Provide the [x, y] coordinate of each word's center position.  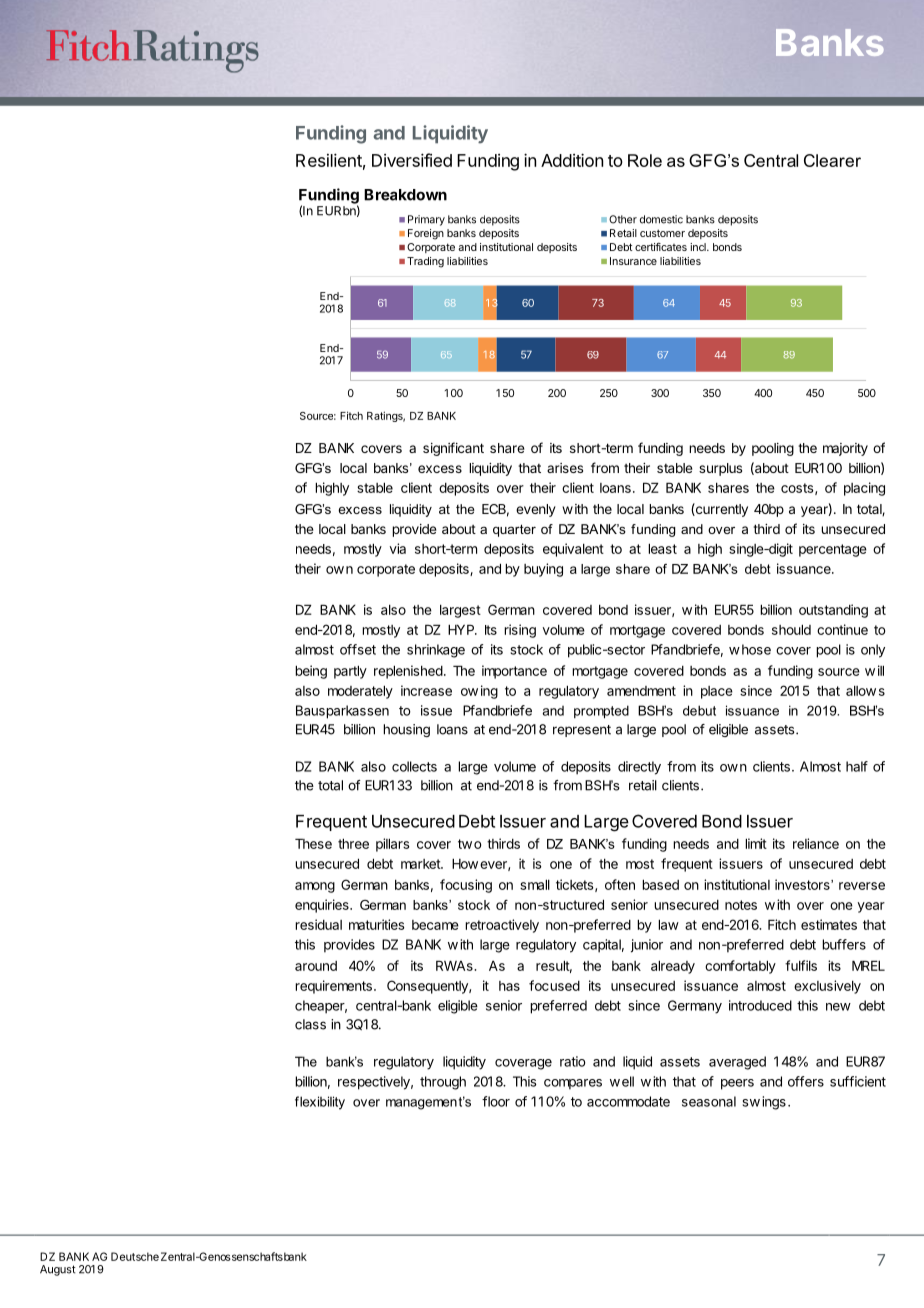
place [717, 692]
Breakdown [405, 195]
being [311, 672]
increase [426, 690]
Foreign [426, 234]
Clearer [832, 160]
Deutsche [135, 1256]
